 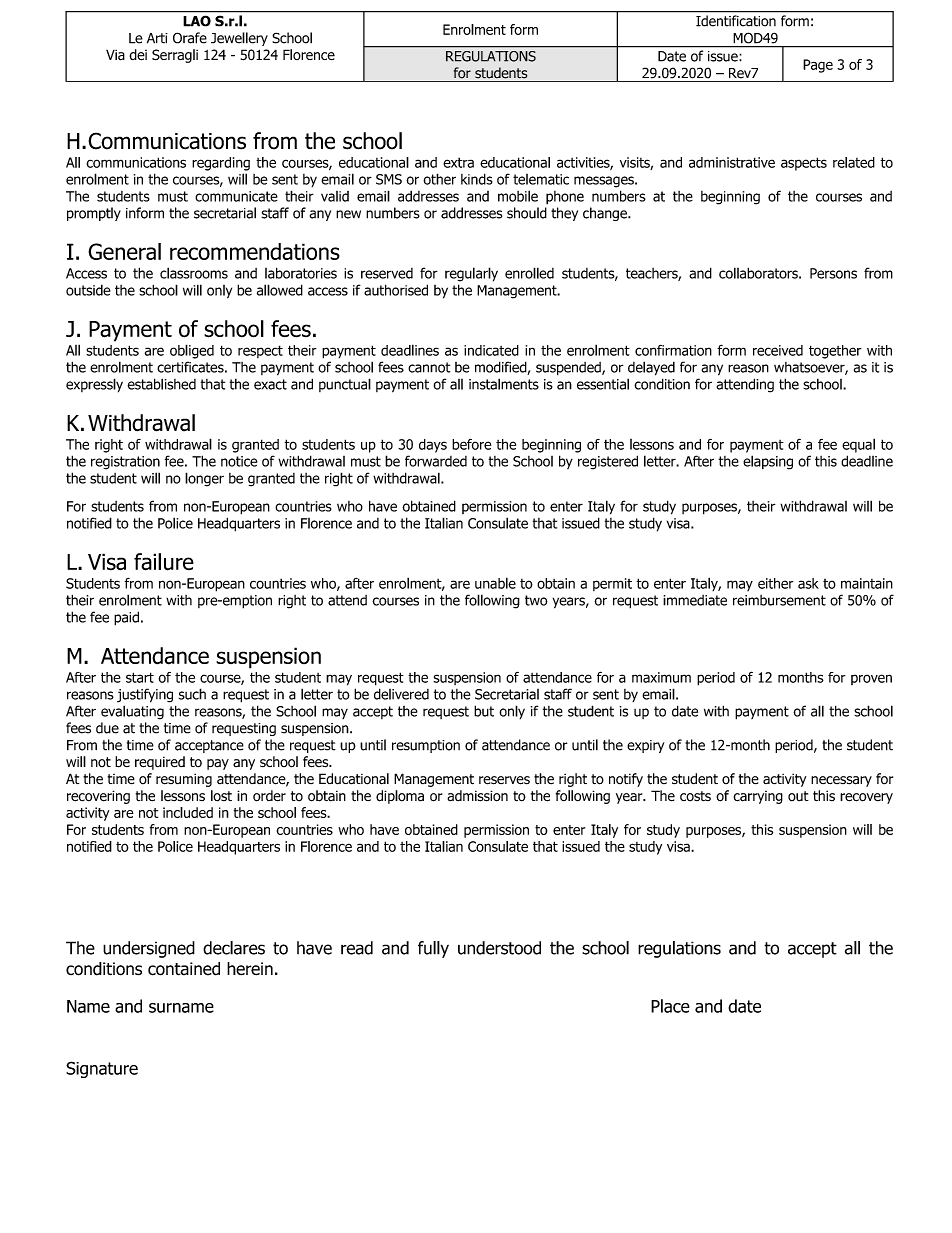 What do you see at coordinates (102, 1069) in the screenshot?
I see `Signature` at bounding box center [102, 1069].
